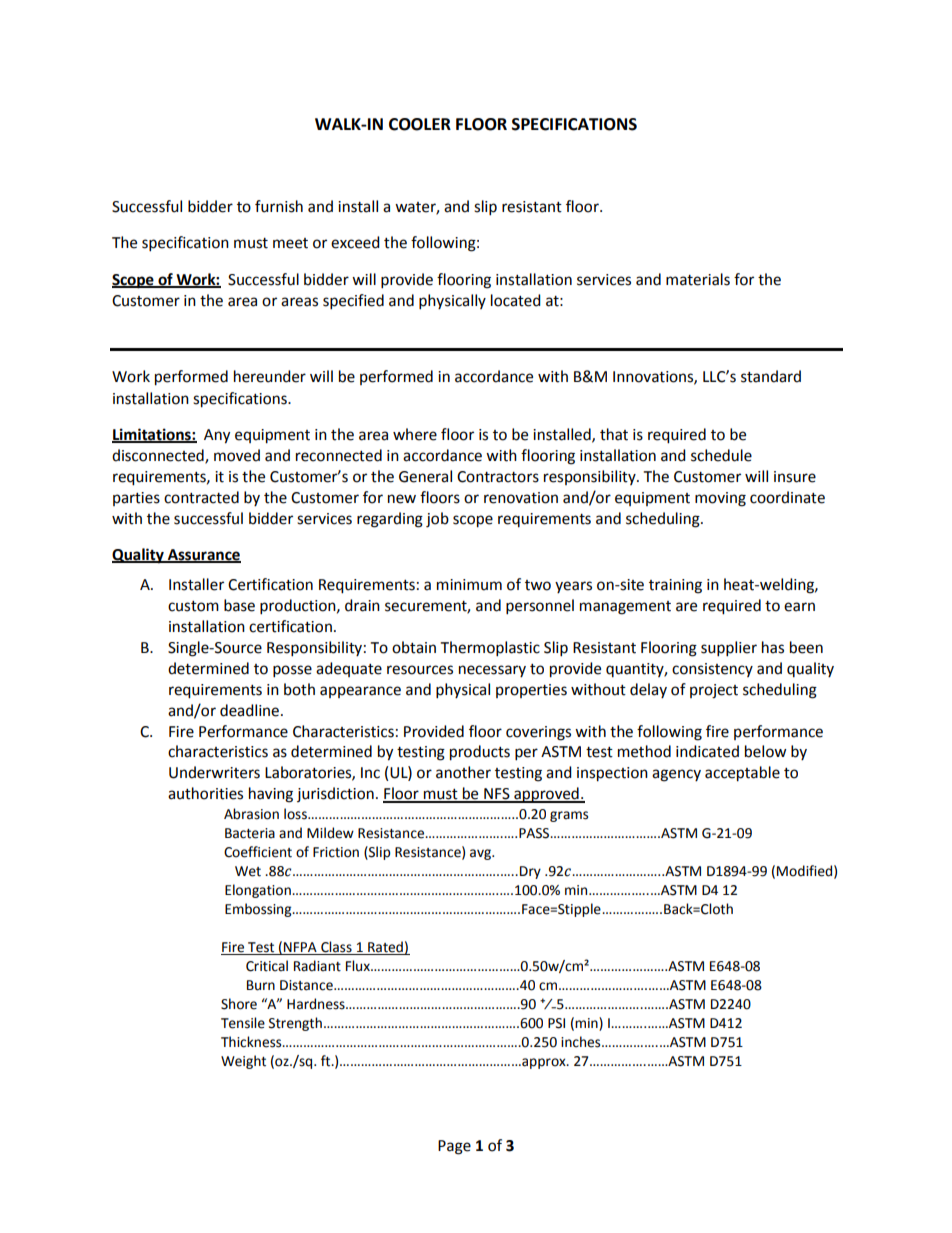 This image has width=952, height=1233. What do you see at coordinates (556, 1023) in the image?
I see `PSI` at bounding box center [556, 1023].
